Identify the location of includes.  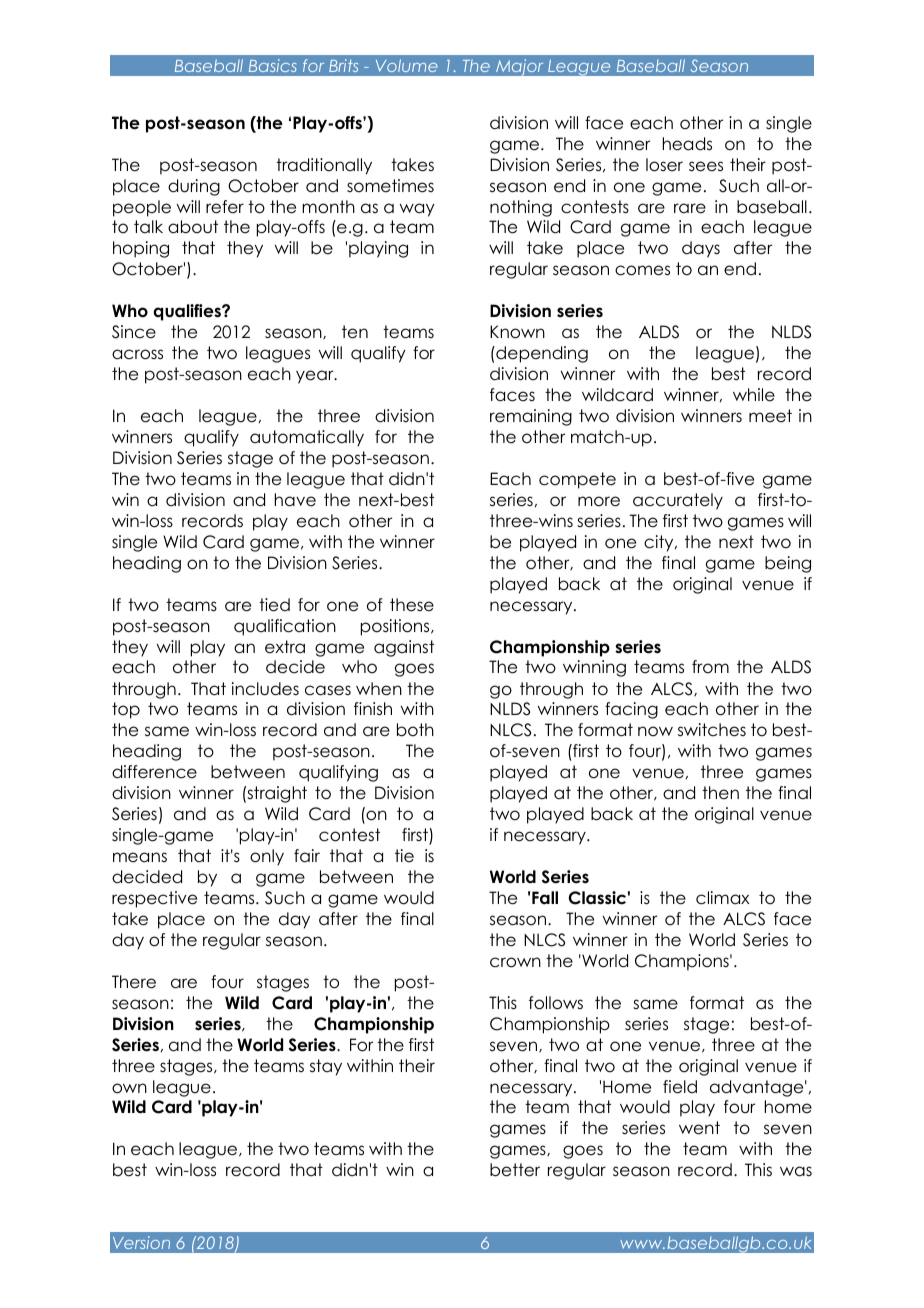
(265, 689).
